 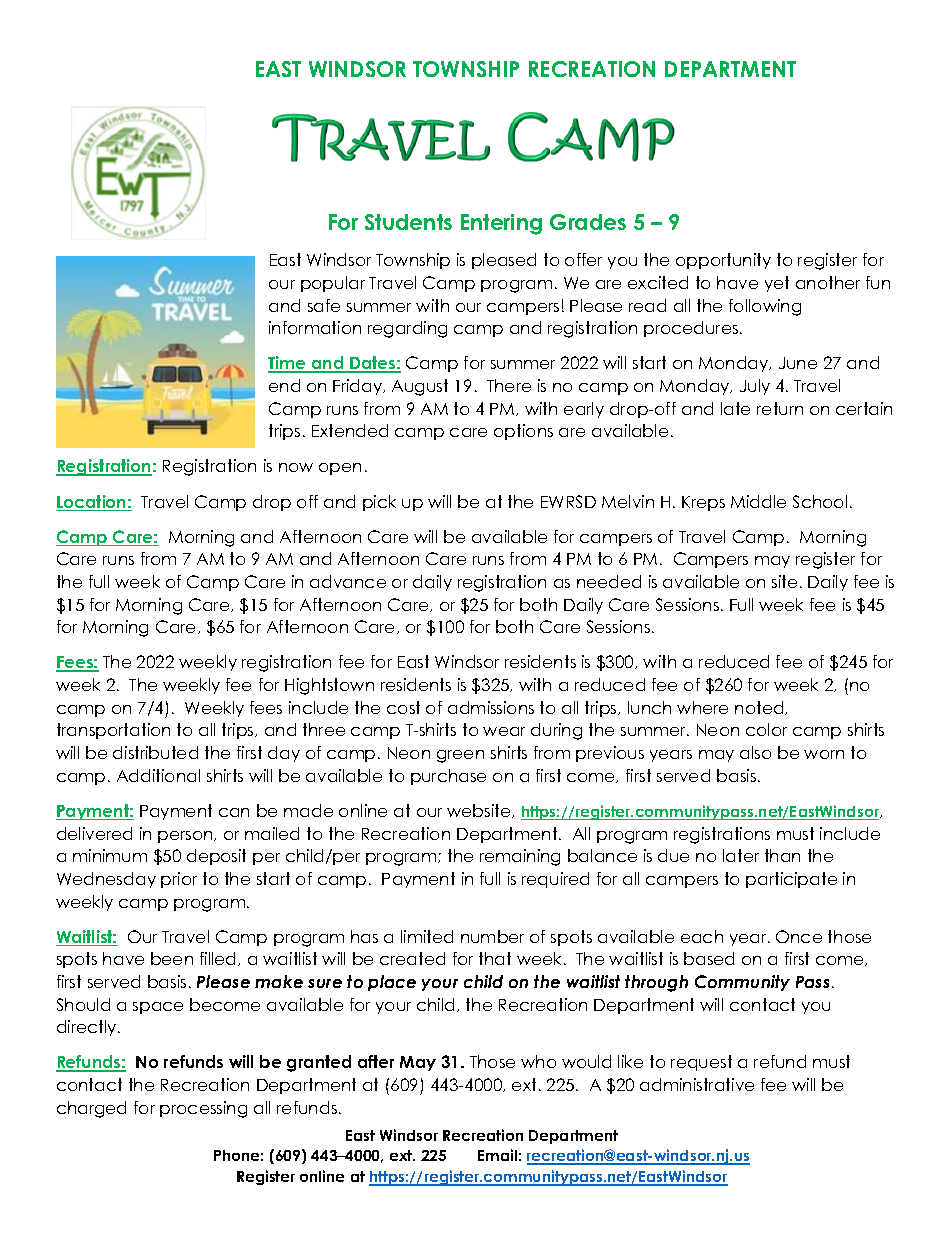 I want to click on admissions, so click(x=491, y=707).
